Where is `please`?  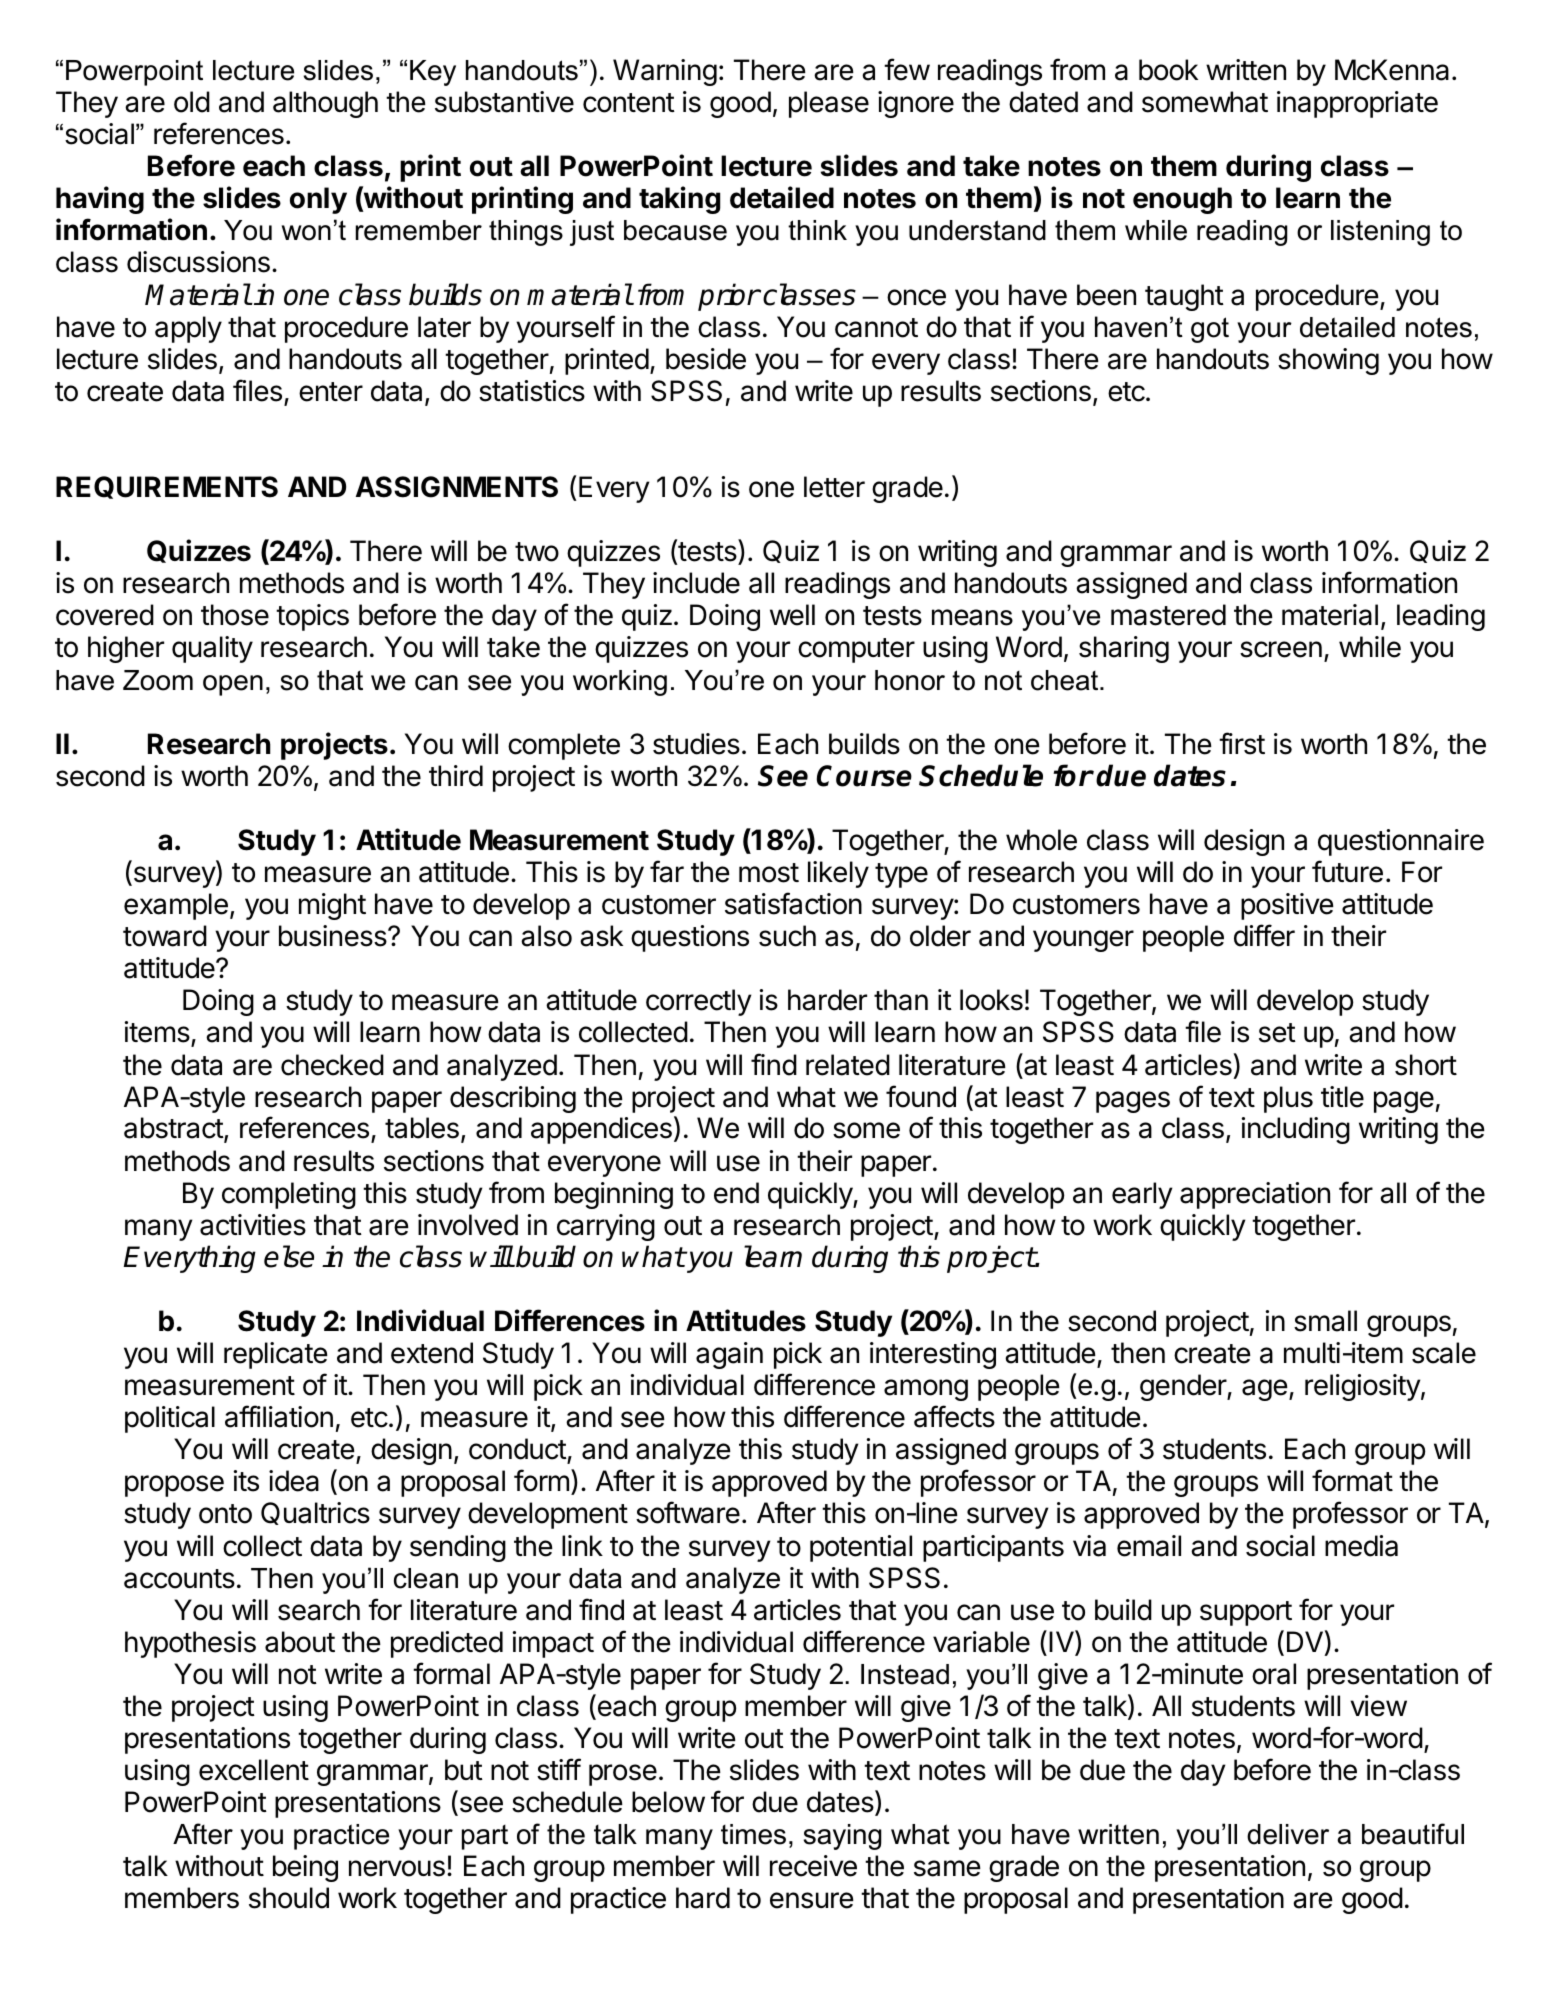
please is located at coordinates (829, 104).
